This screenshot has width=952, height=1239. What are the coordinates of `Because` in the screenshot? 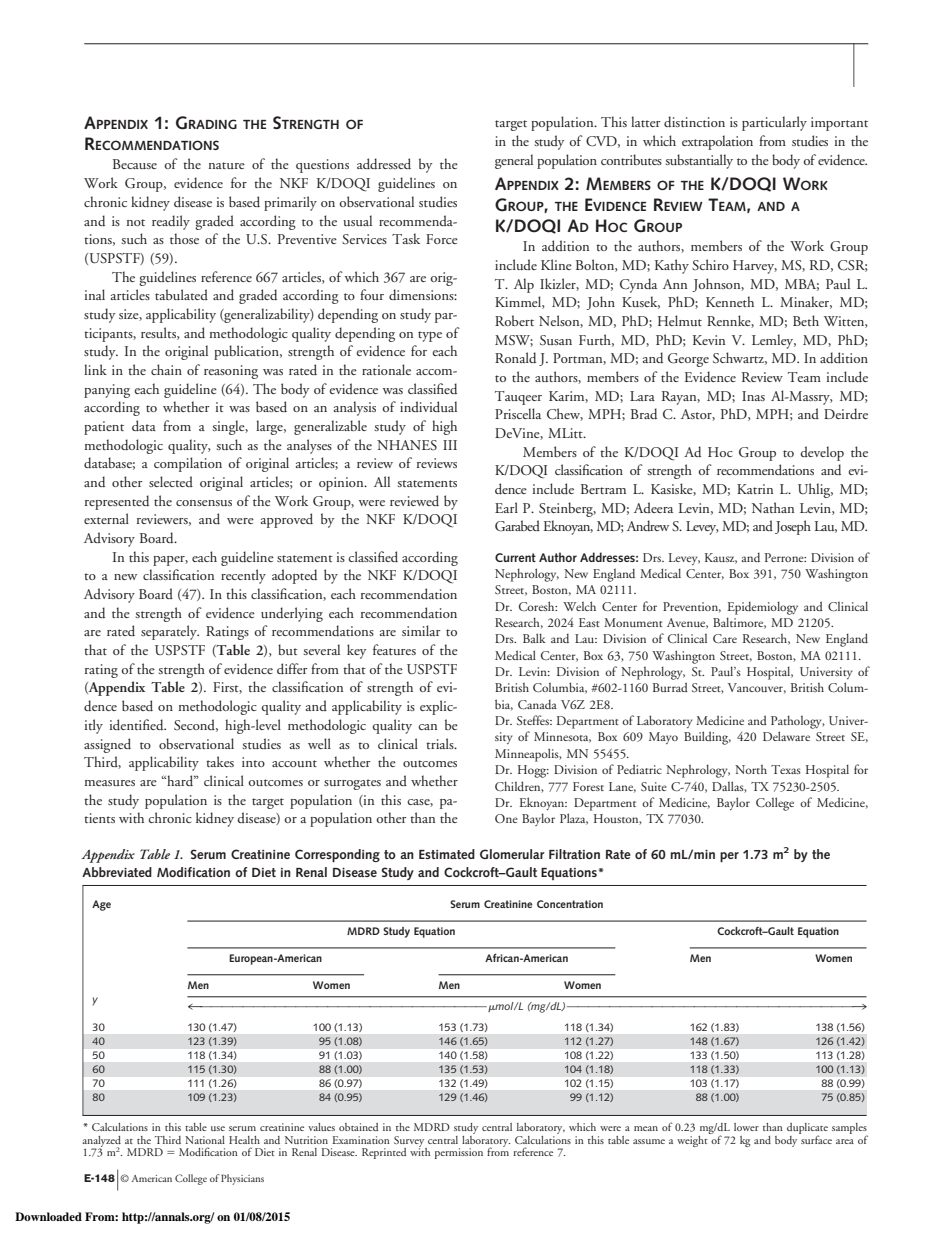 It's located at (135, 164).
